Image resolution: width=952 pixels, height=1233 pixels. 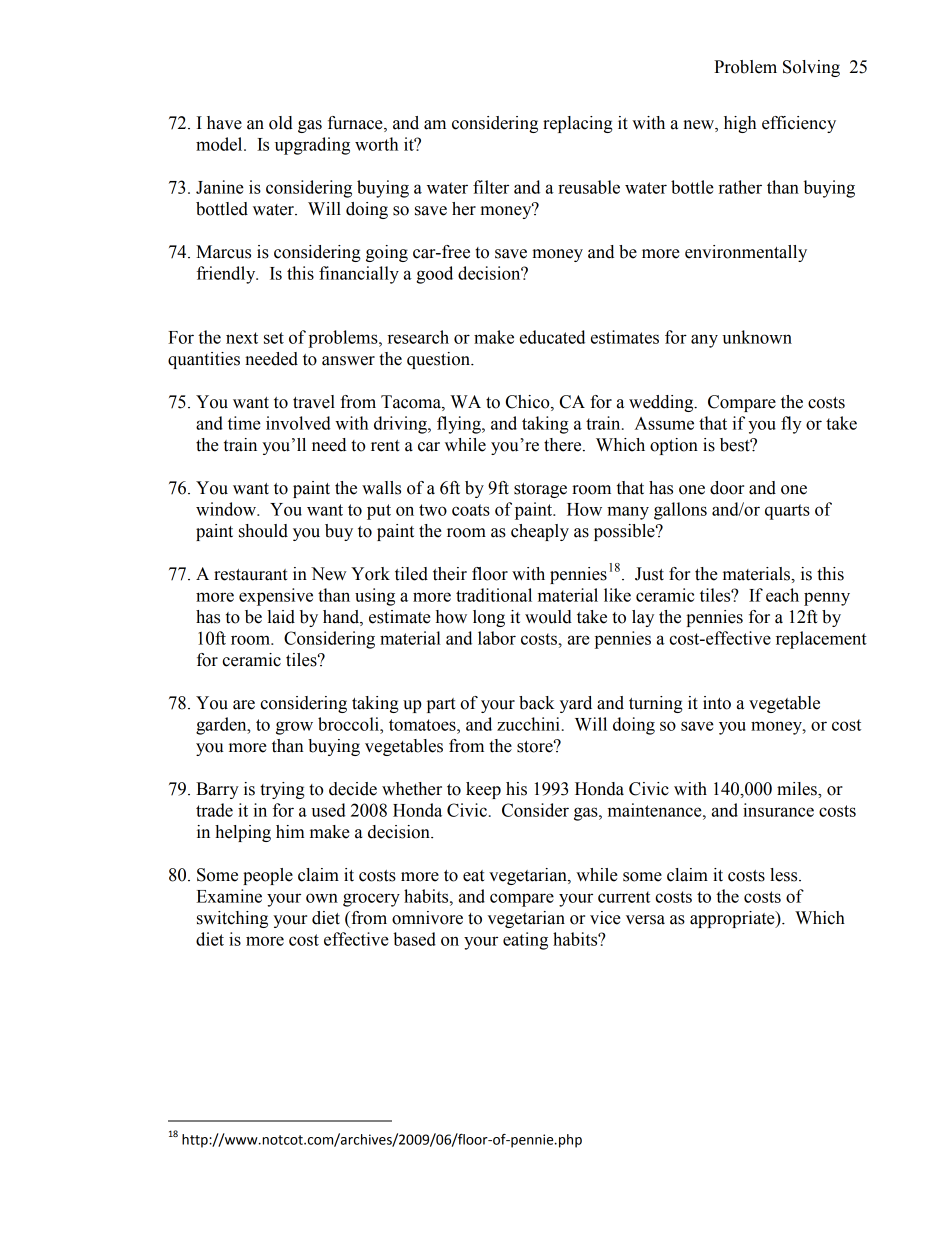 I want to click on educated, so click(x=552, y=337).
